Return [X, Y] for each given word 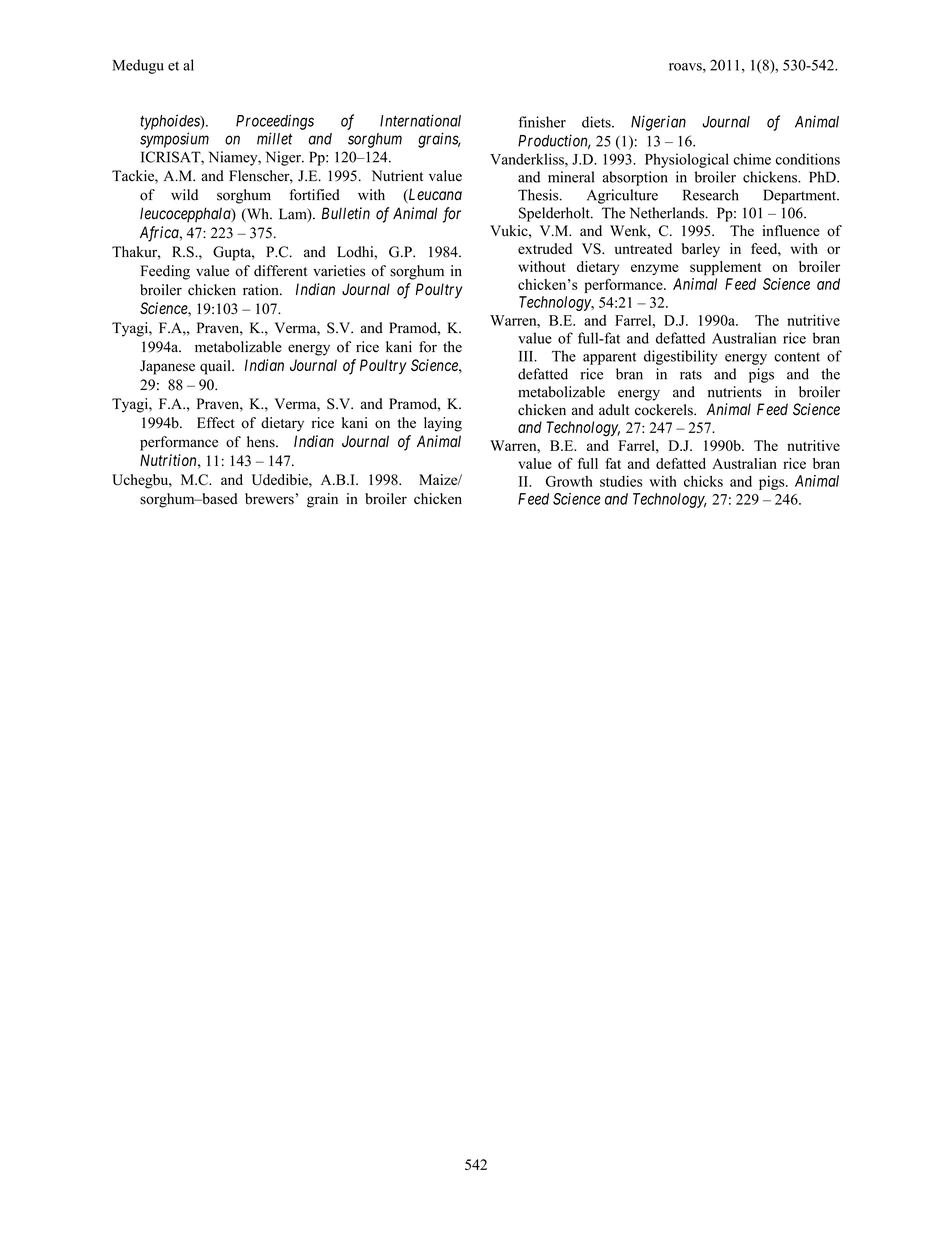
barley [701, 250]
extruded [545, 248]
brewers [270, 499]
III [527, 356]
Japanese [167, 367]
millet [275, 138]
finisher [542, 122]
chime [752, 159]
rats [691, 375]
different [280, 271]
